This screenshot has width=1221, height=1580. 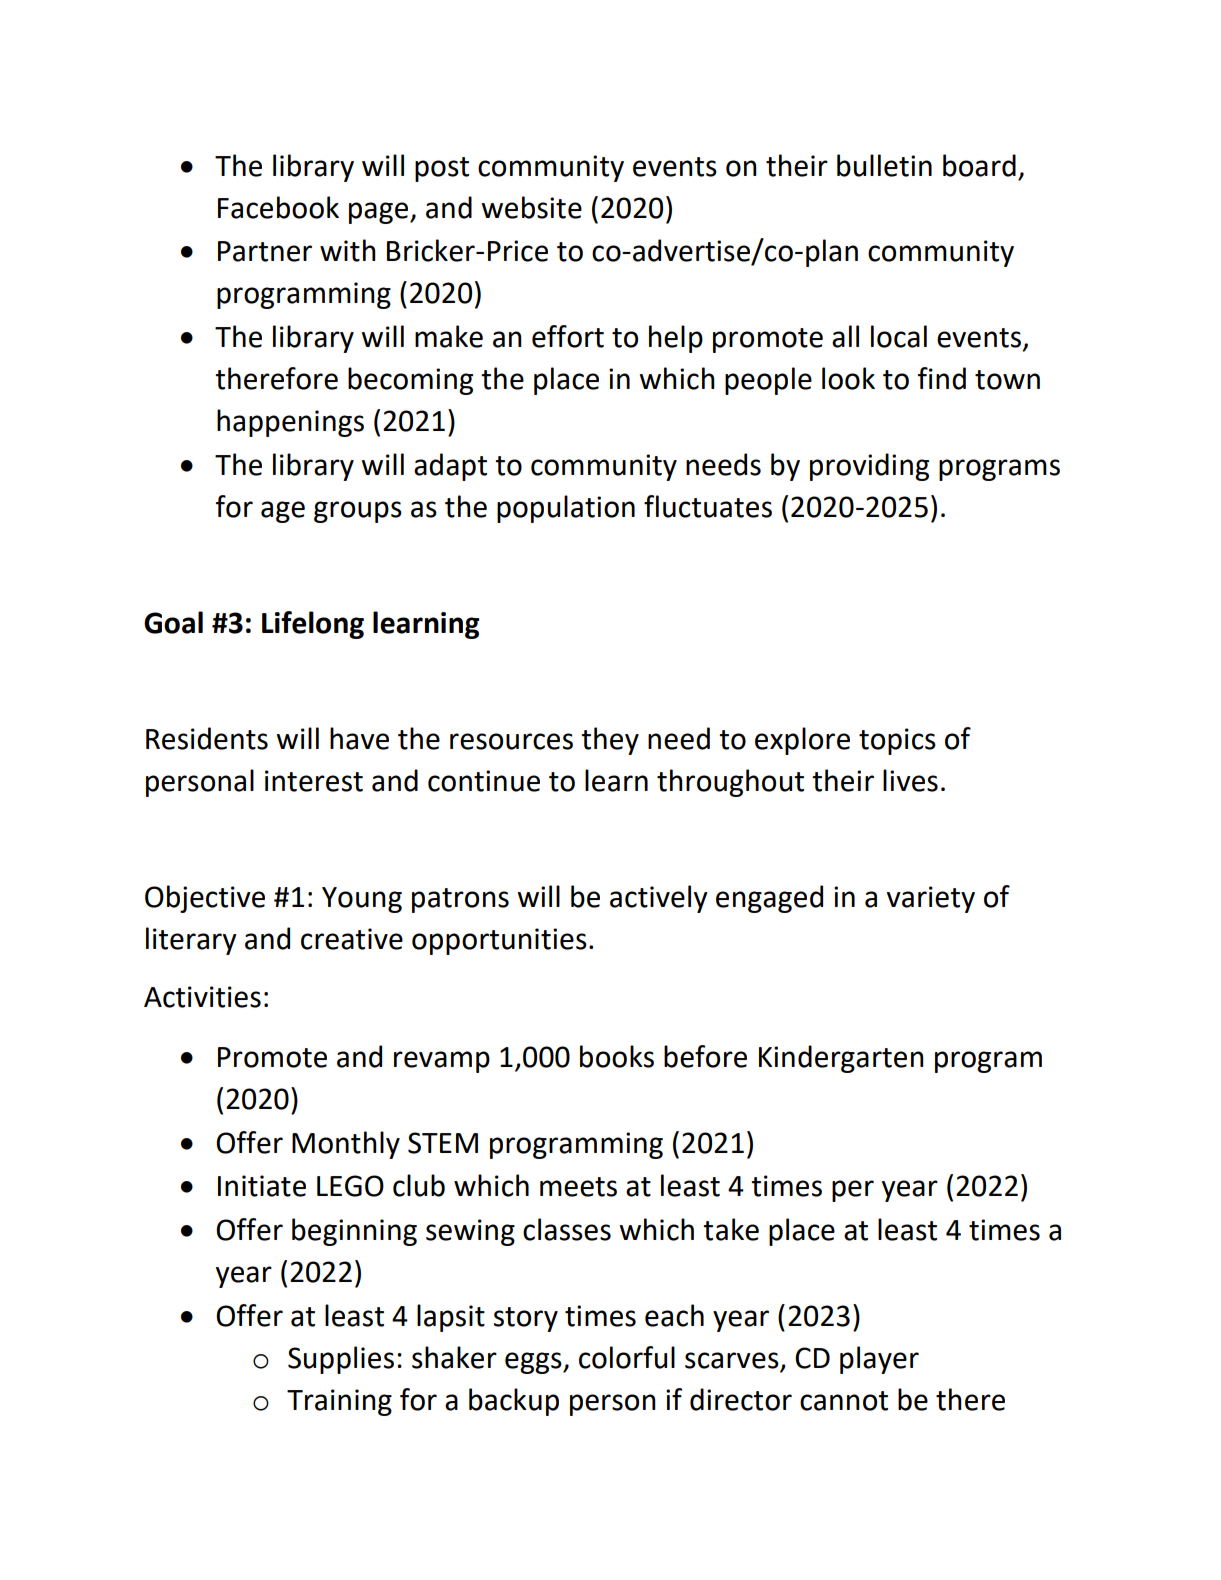 I want to click on website, so click(x=532, y=207).
